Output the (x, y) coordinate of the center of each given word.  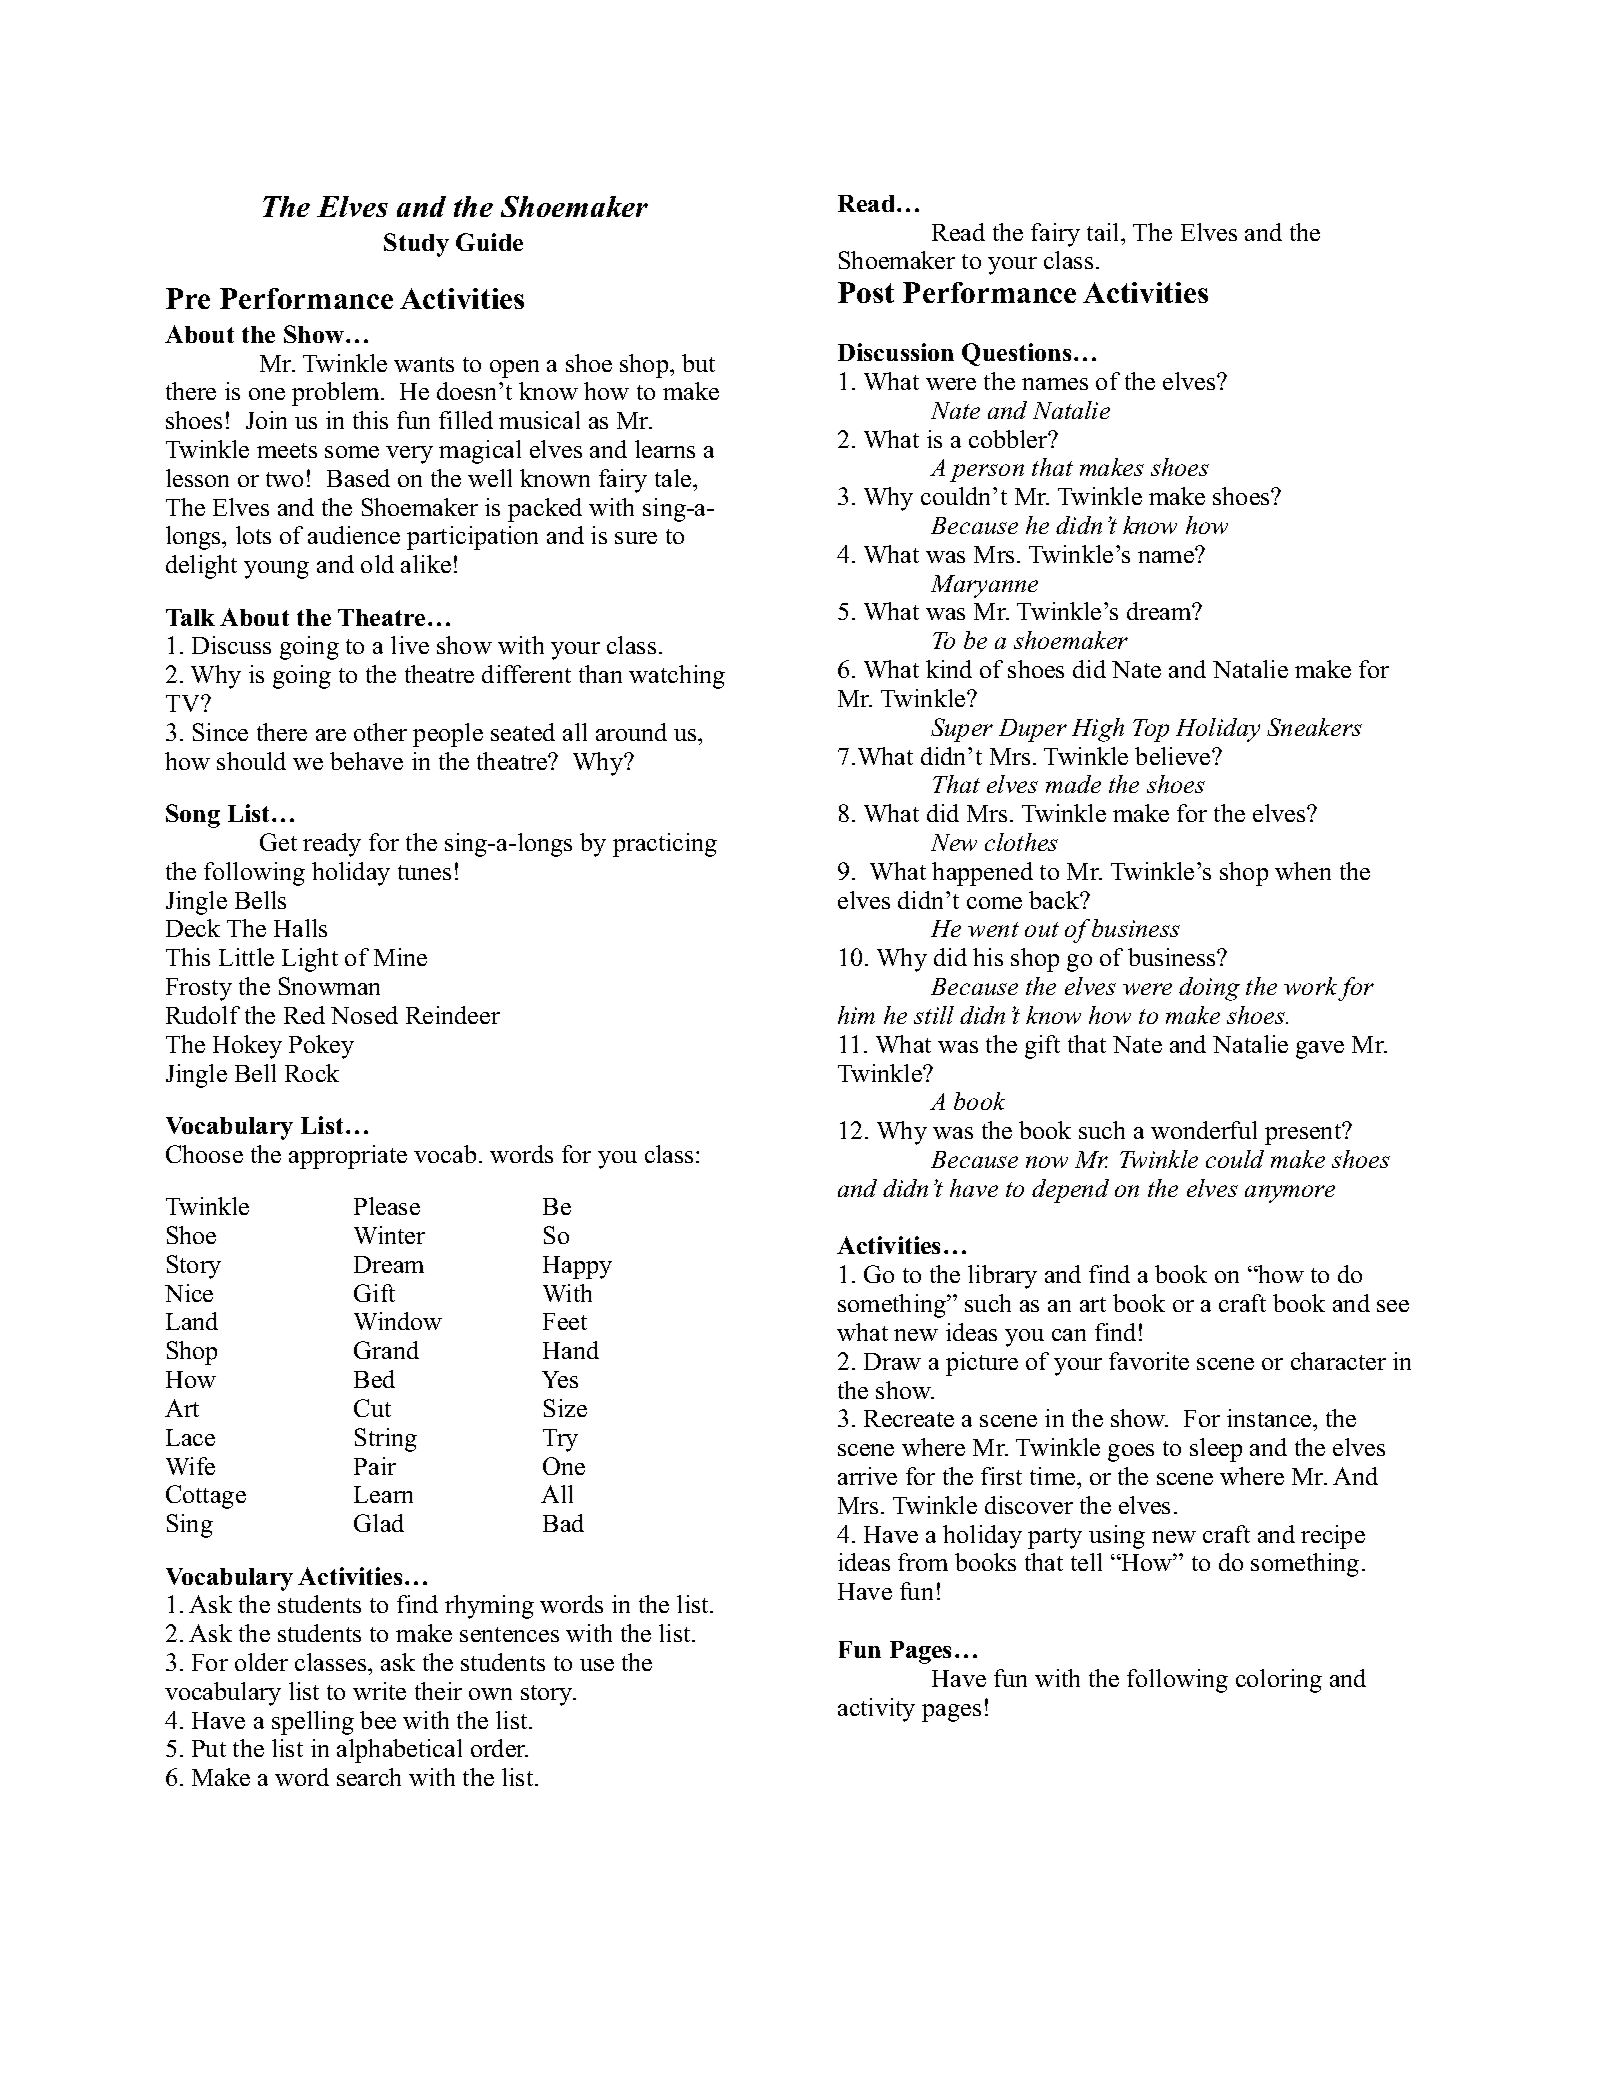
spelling (313, 1723)
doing (1209, 989)
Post (866, 292)
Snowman (329, 986)
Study (416, 245)
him (856, 1015)
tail (1104, 232)
